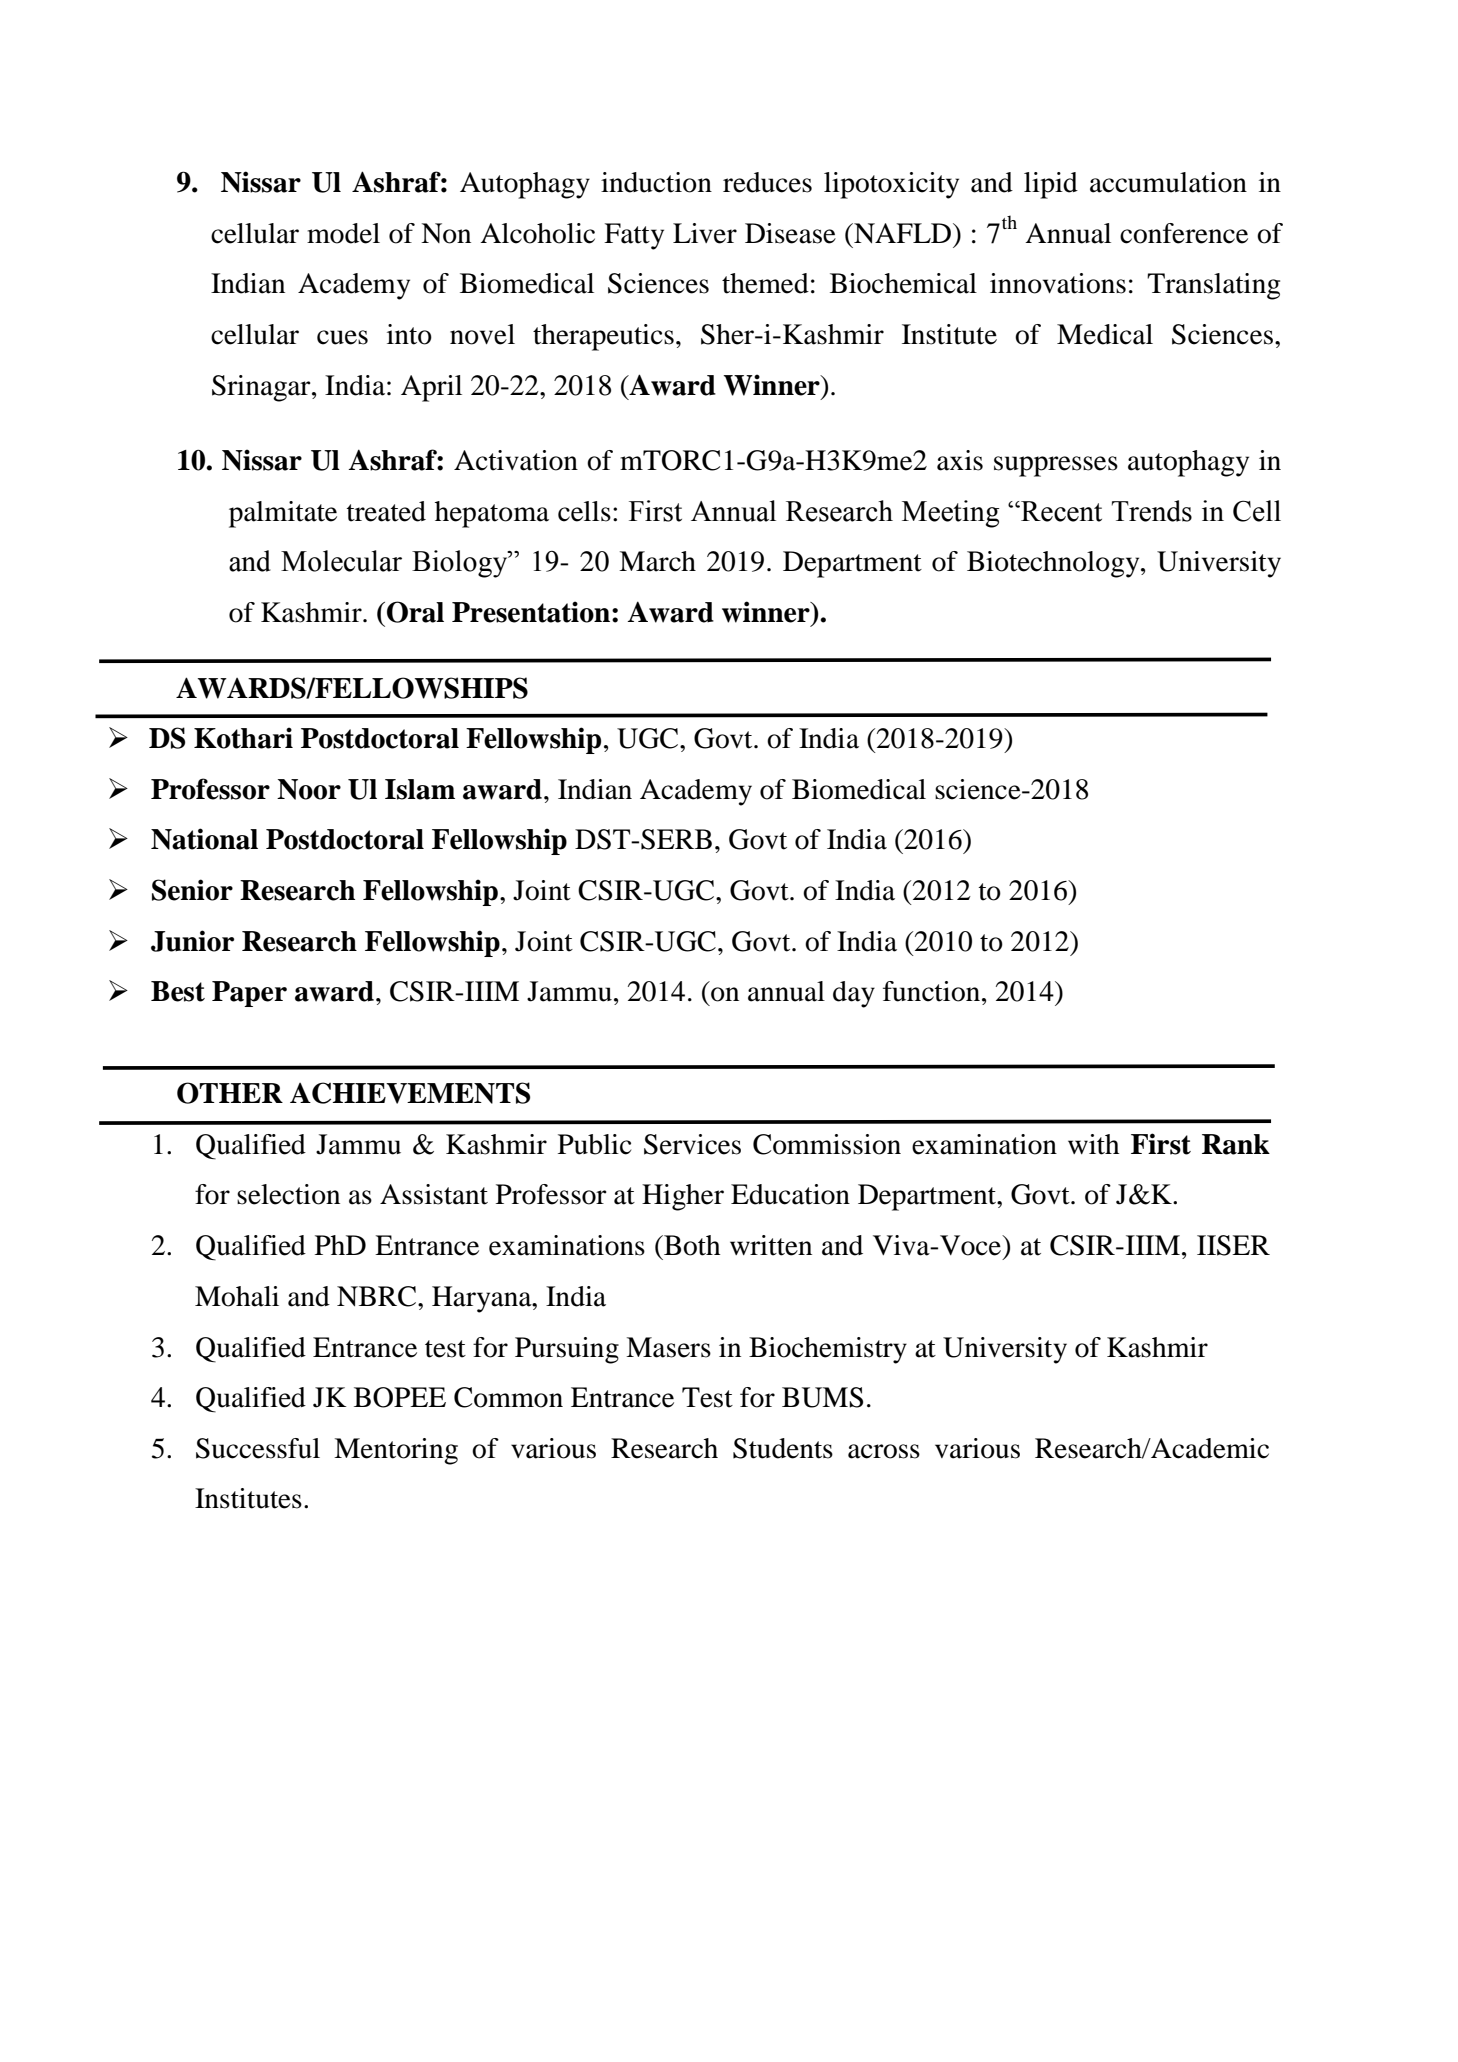 The image size is (1458, 2062). I want to click on Students, so click(783, 1448).
